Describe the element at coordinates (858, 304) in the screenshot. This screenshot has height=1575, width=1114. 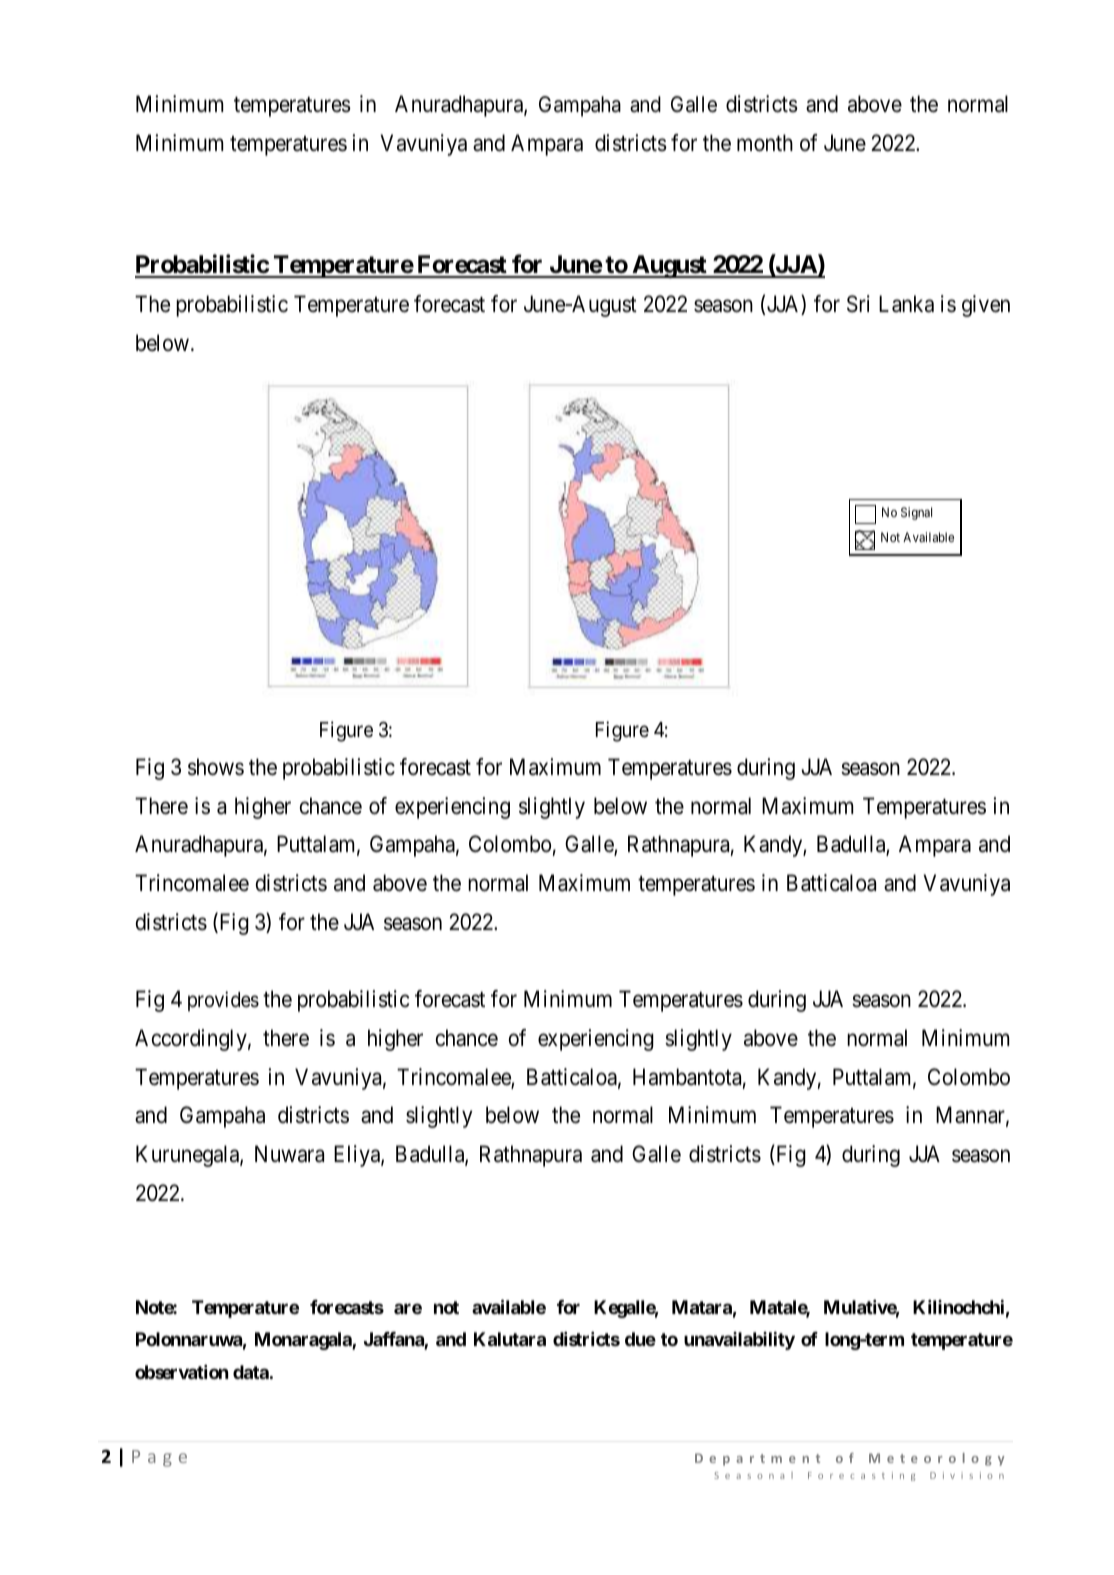
I see `Sri` at that location.
